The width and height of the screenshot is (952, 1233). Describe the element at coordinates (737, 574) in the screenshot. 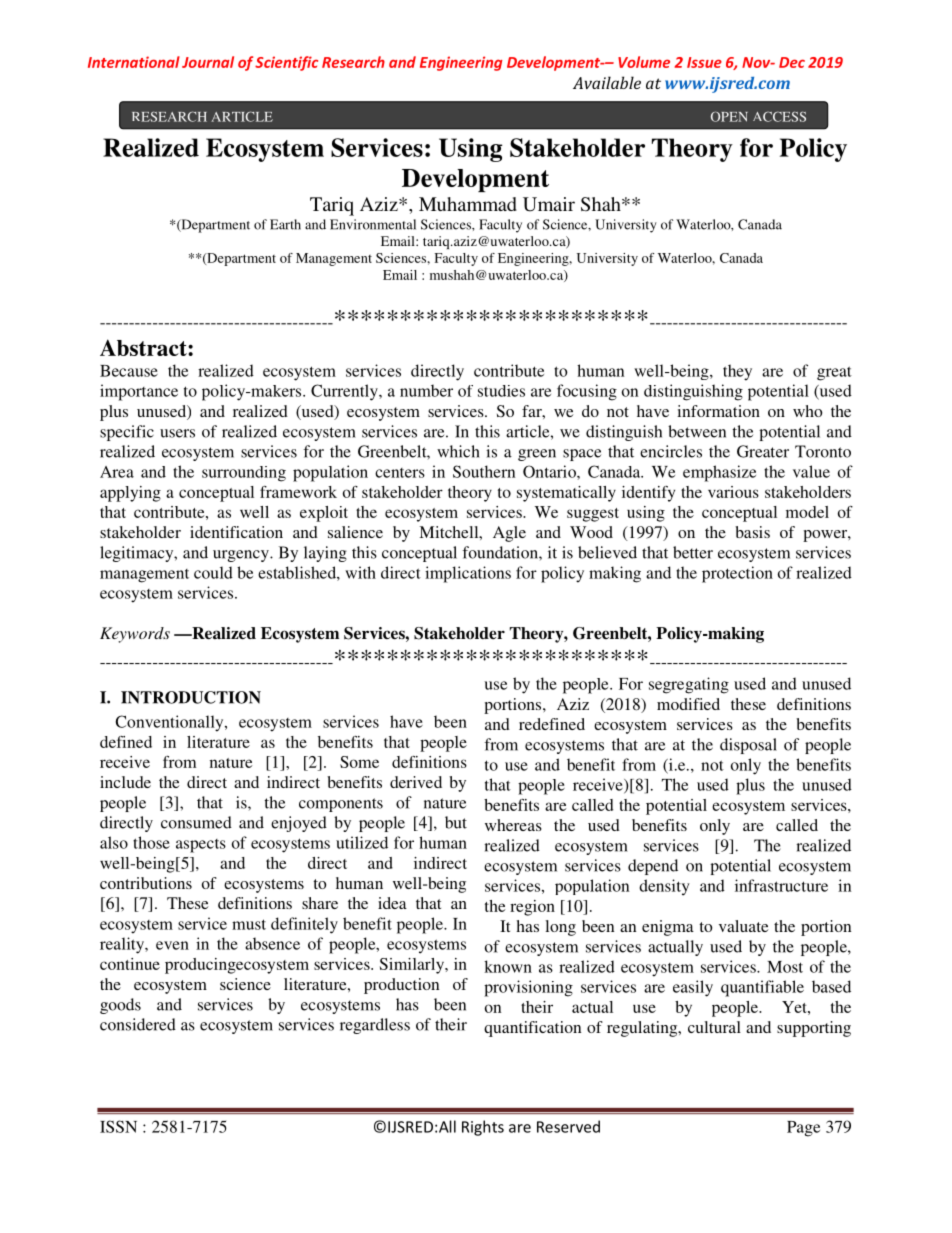

I see `protection` at that location.
